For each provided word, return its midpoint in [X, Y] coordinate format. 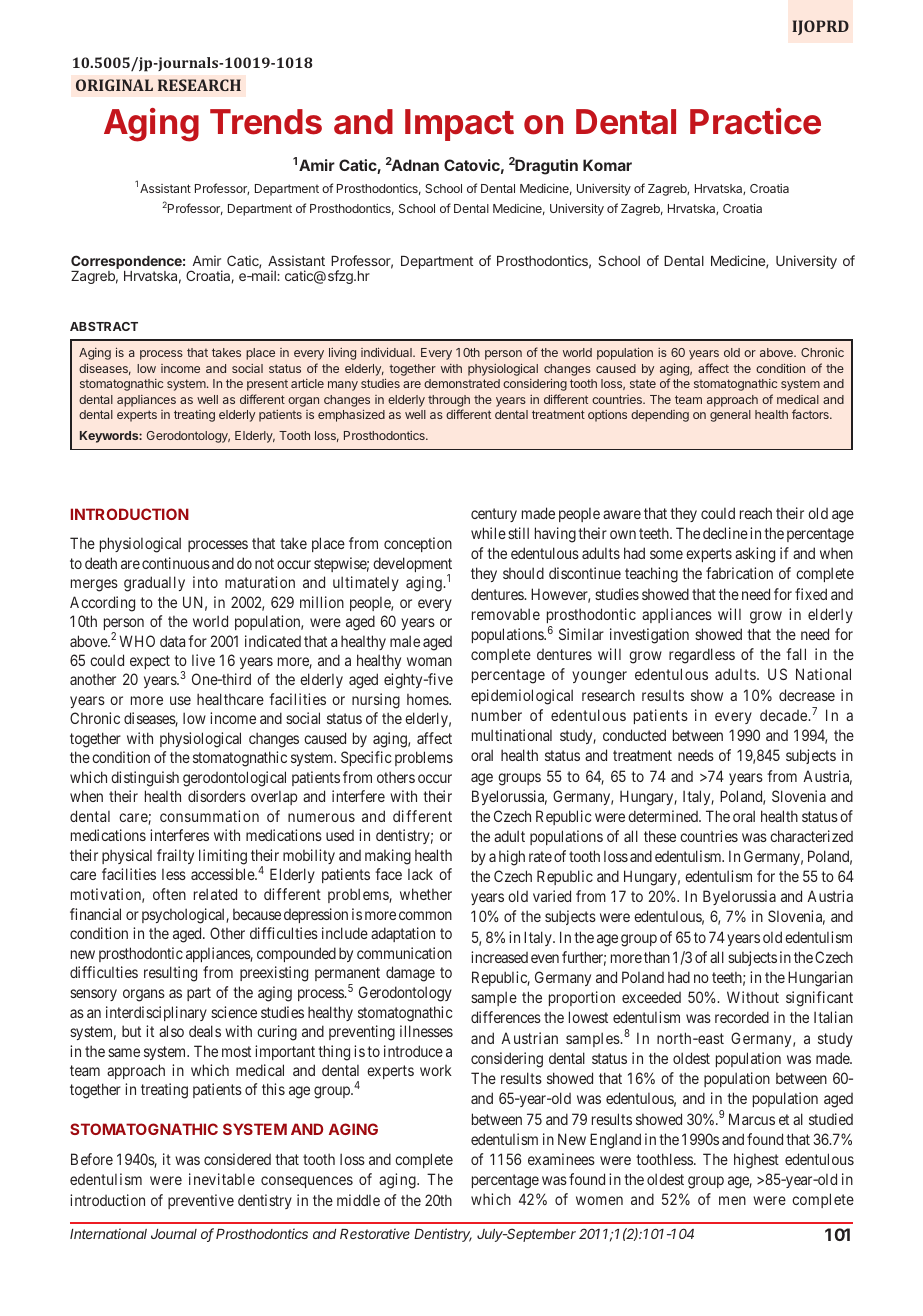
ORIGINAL [114, 85]
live [203, 660]
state [643, 383]
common [425, 915]
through [449, 402]
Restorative [375, 1233]
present [267, 385]
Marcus [752, 1119]
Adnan [415, 165]
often [169, 894]
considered [237, 1159]
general [730, 416]
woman [429, 661]
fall [796, 654]
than [657, 957]
